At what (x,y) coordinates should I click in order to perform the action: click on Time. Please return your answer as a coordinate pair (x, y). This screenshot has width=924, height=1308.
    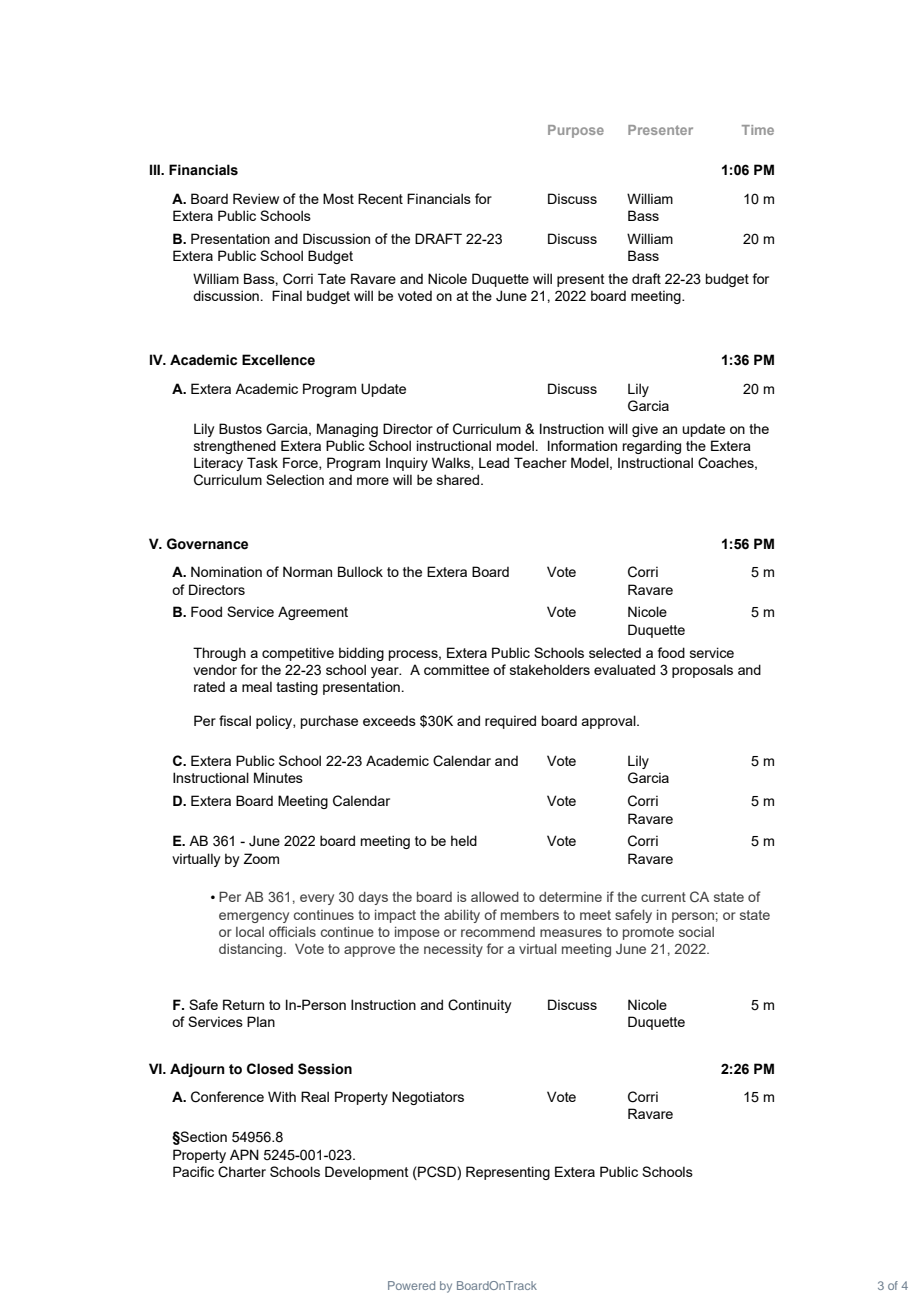
    Looking at the image, I should click on (758, 130).
